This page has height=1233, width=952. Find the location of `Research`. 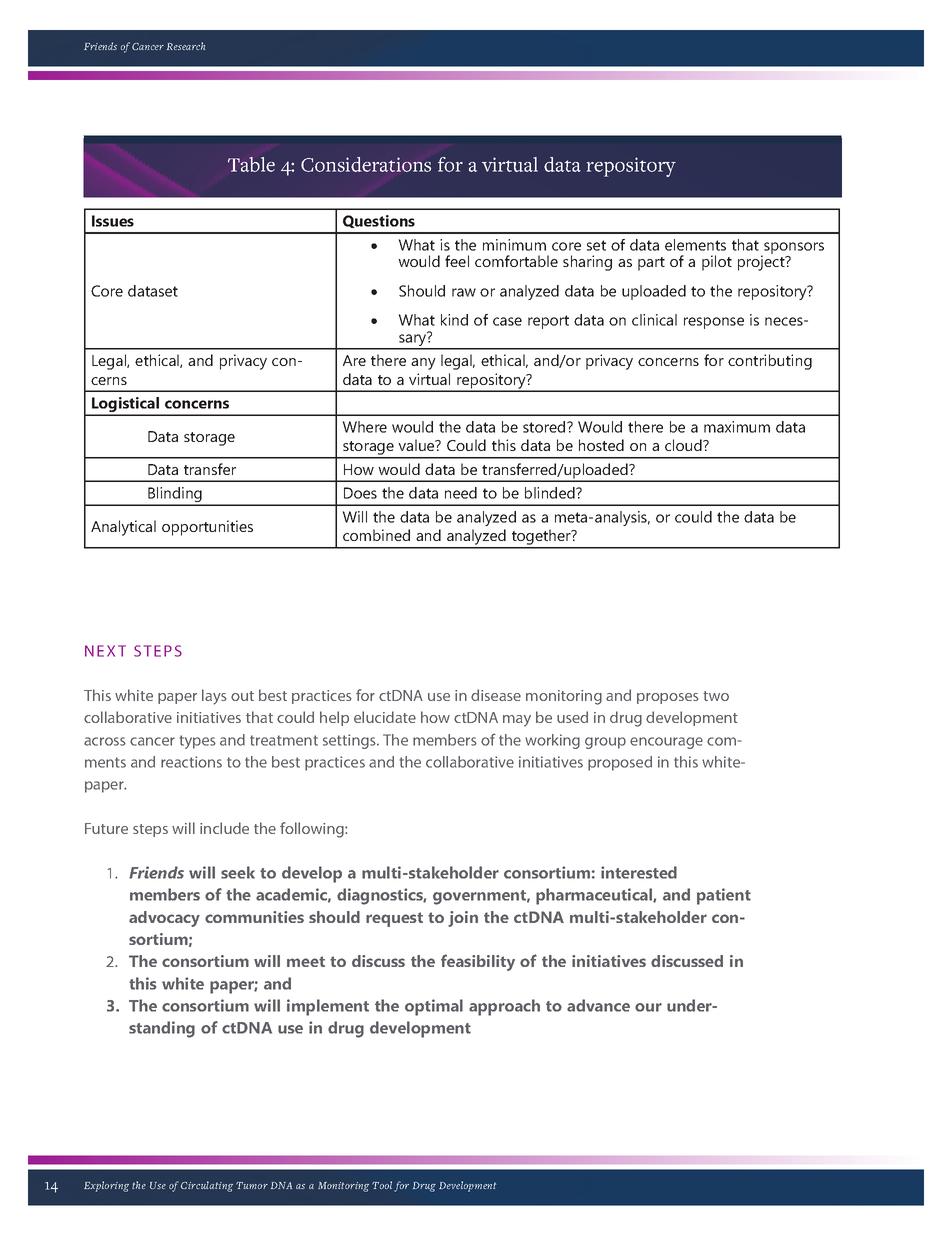

Research is located at coordinates (186, 46).
